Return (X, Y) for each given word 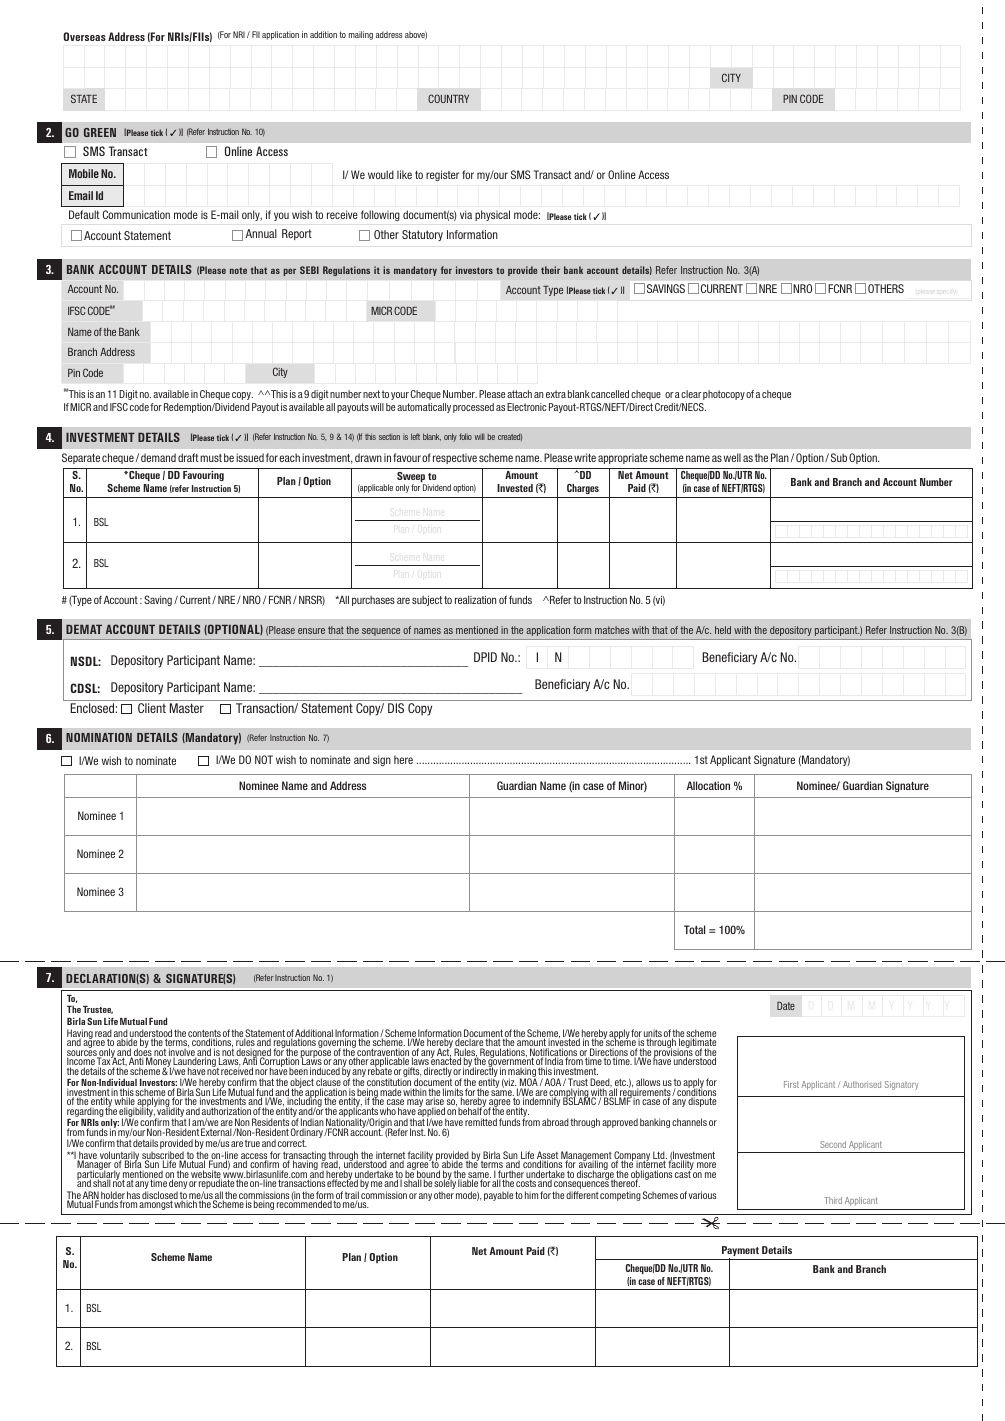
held (723, 630)
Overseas (84, 36)
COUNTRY (448, 98)
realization (475, 600)
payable (498, 1196)
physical (492, 215)
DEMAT (84, 629)
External (216, 1132)
